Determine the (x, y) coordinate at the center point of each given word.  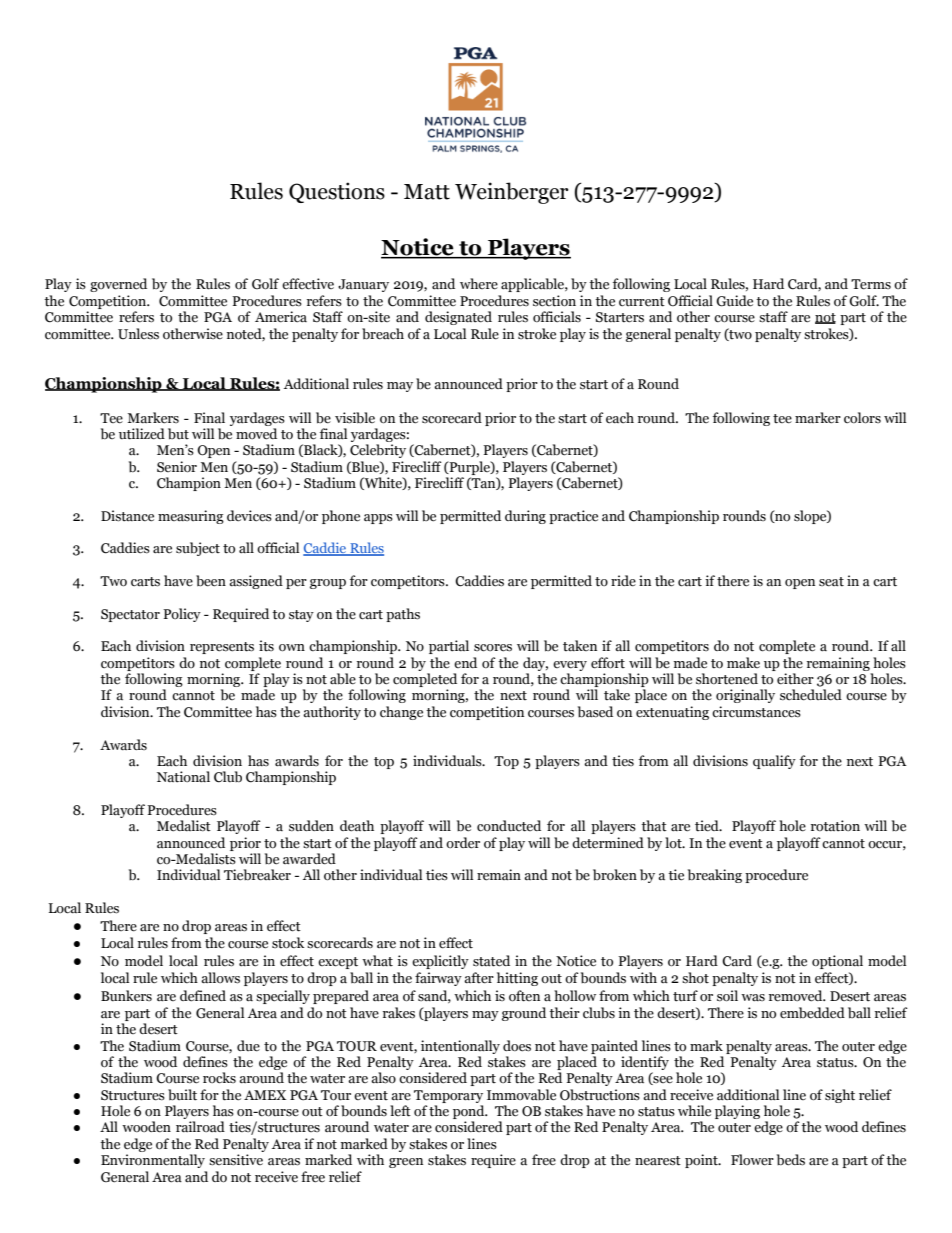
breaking (715, 876)
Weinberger (512, 193)
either (795, 679)
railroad (200, 1126)
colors (862, 418)
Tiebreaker (257, 875)
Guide (734, 301)
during (525, 517)
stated (491, 961)
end (465, 662)
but (178, 434)
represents (222, 648)
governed (118, 285)
